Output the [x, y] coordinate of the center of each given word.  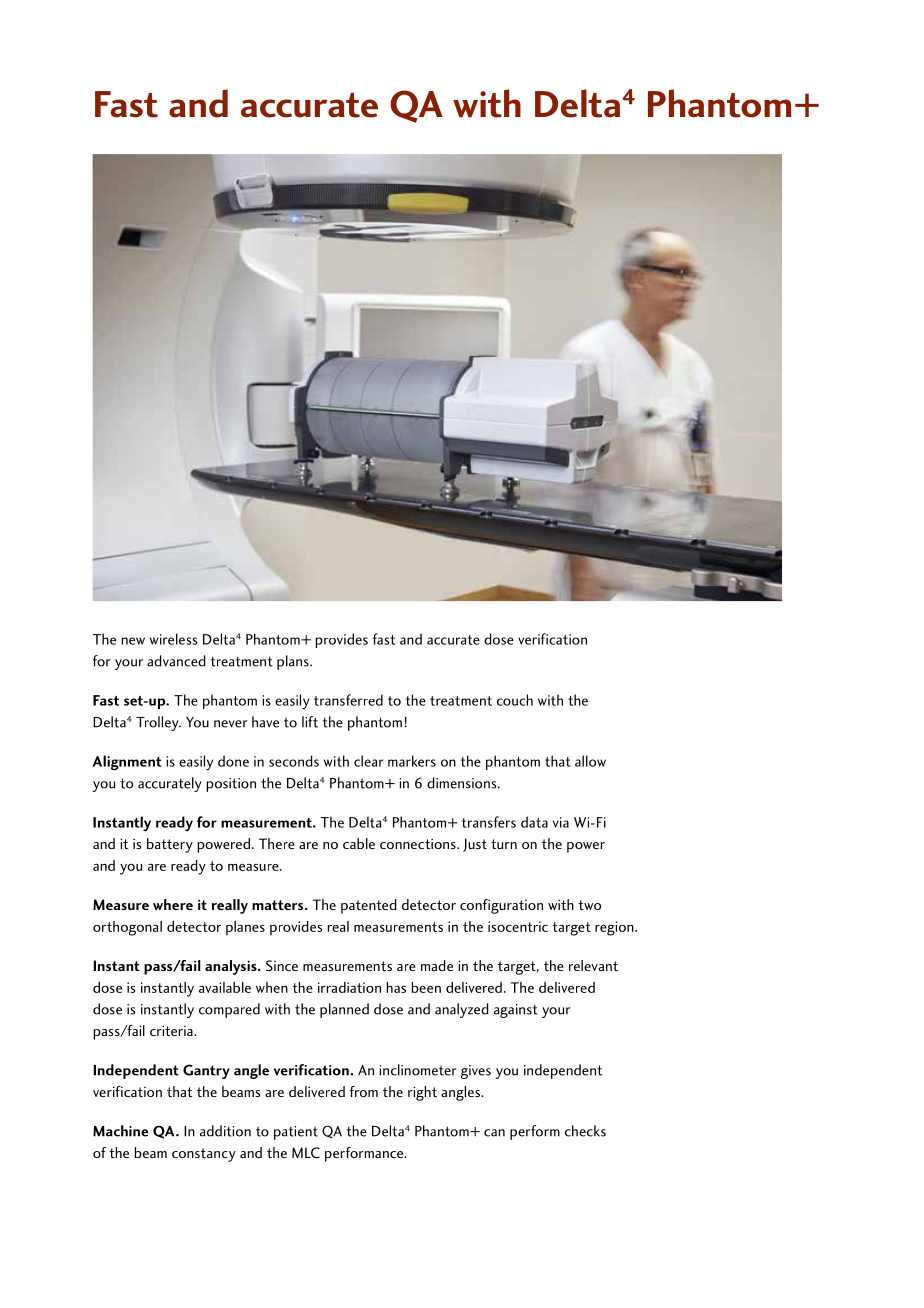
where [173, 904]
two [589, 905]
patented [369, 906]
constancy [204, 1155]
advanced [176, 661]
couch [515, 700]
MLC [306, 1152]
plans [294, 662]
